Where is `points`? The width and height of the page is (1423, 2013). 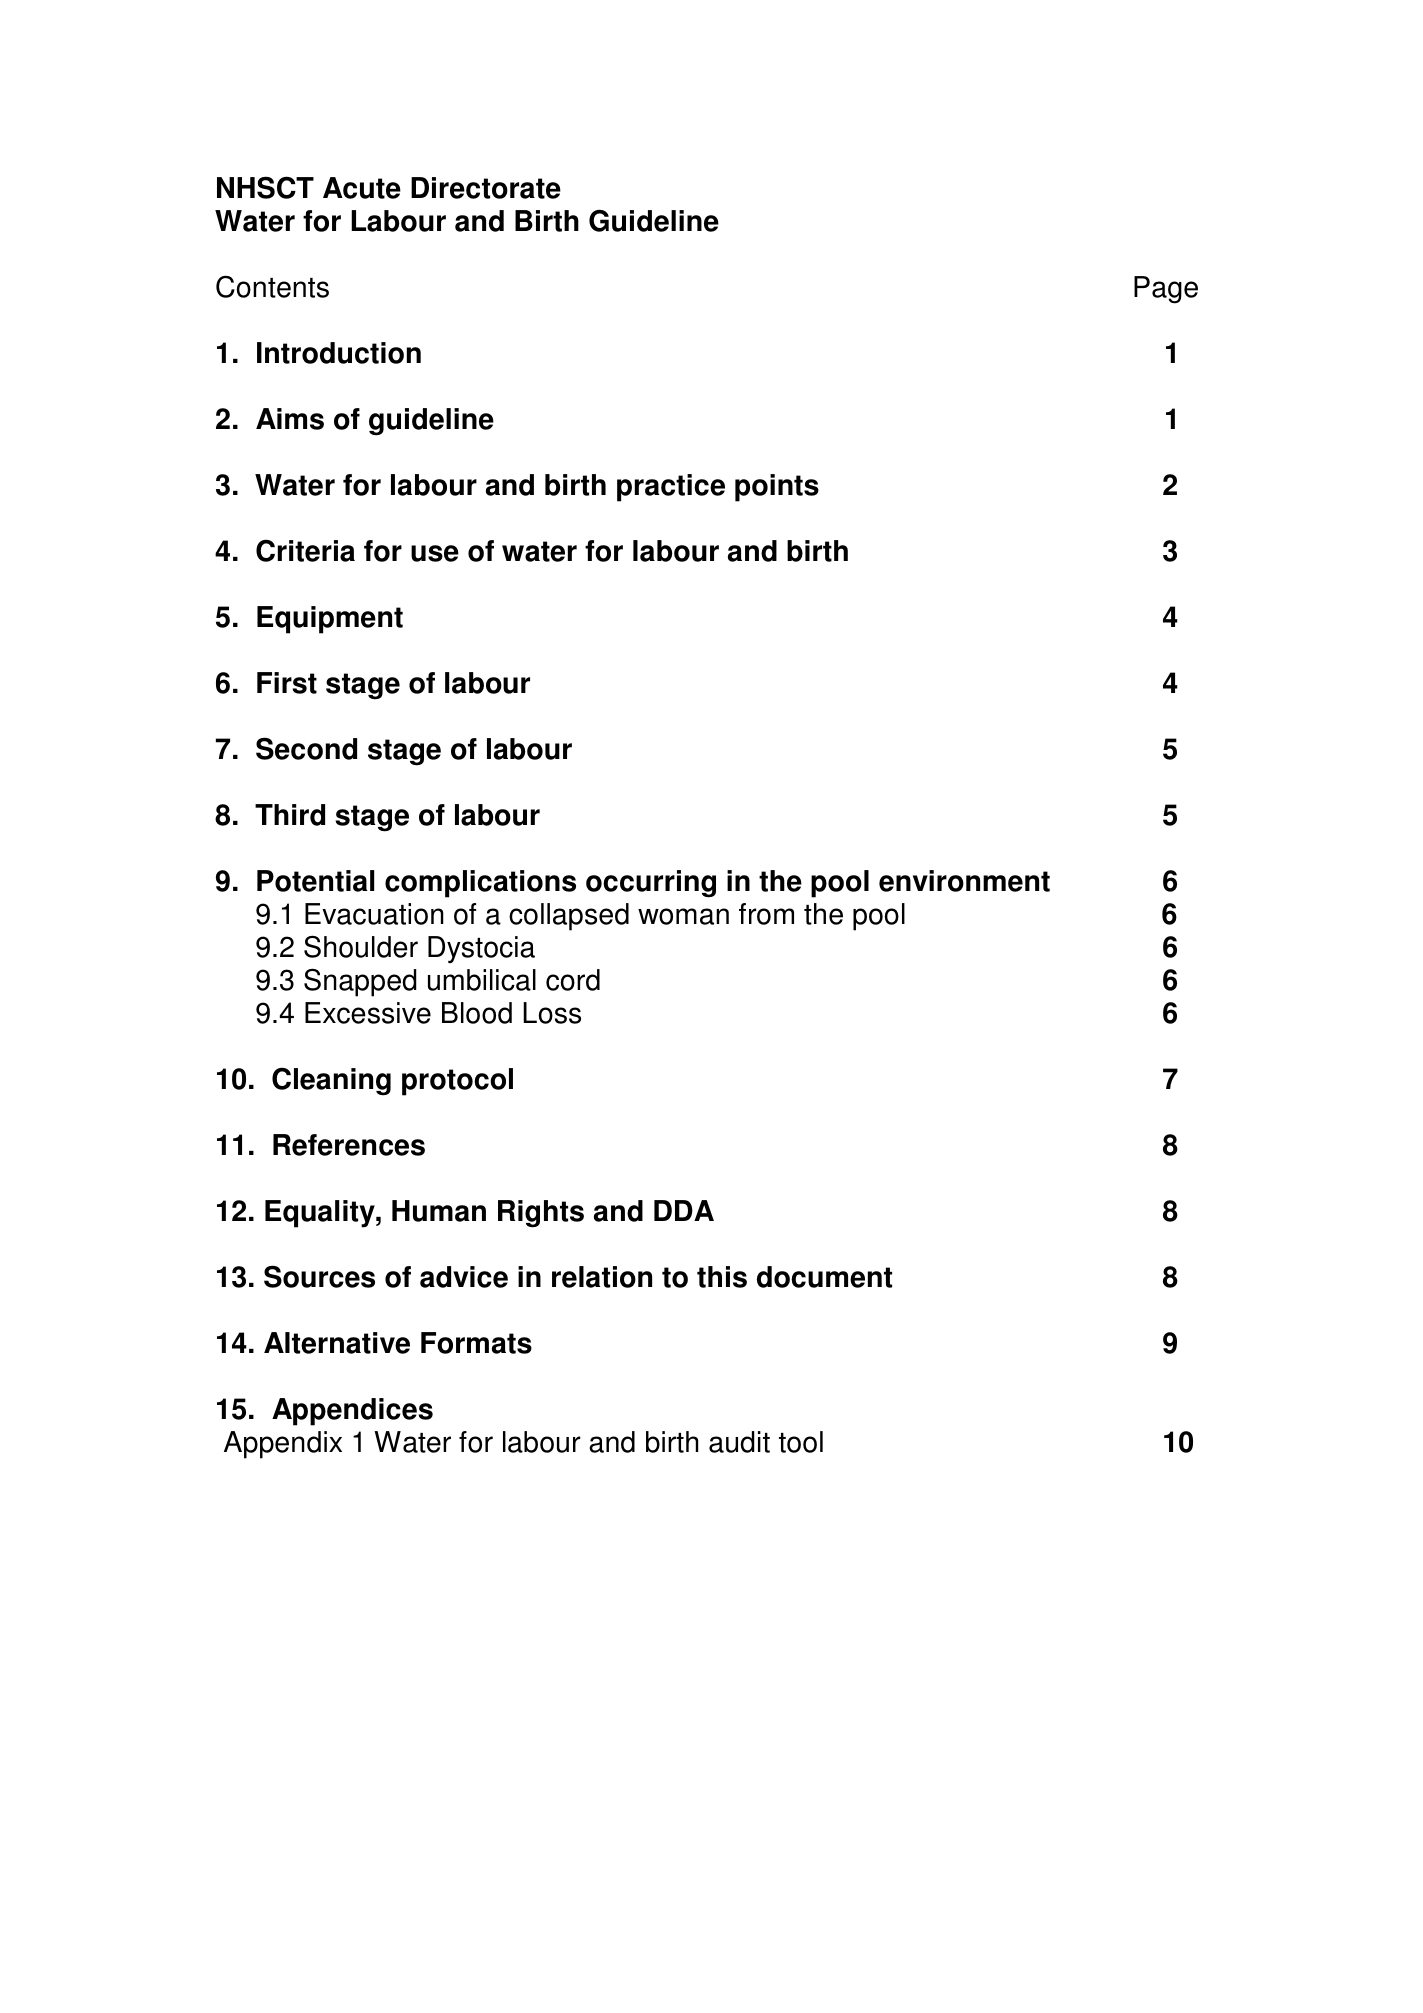 points is located at coordinates (777, 488).
